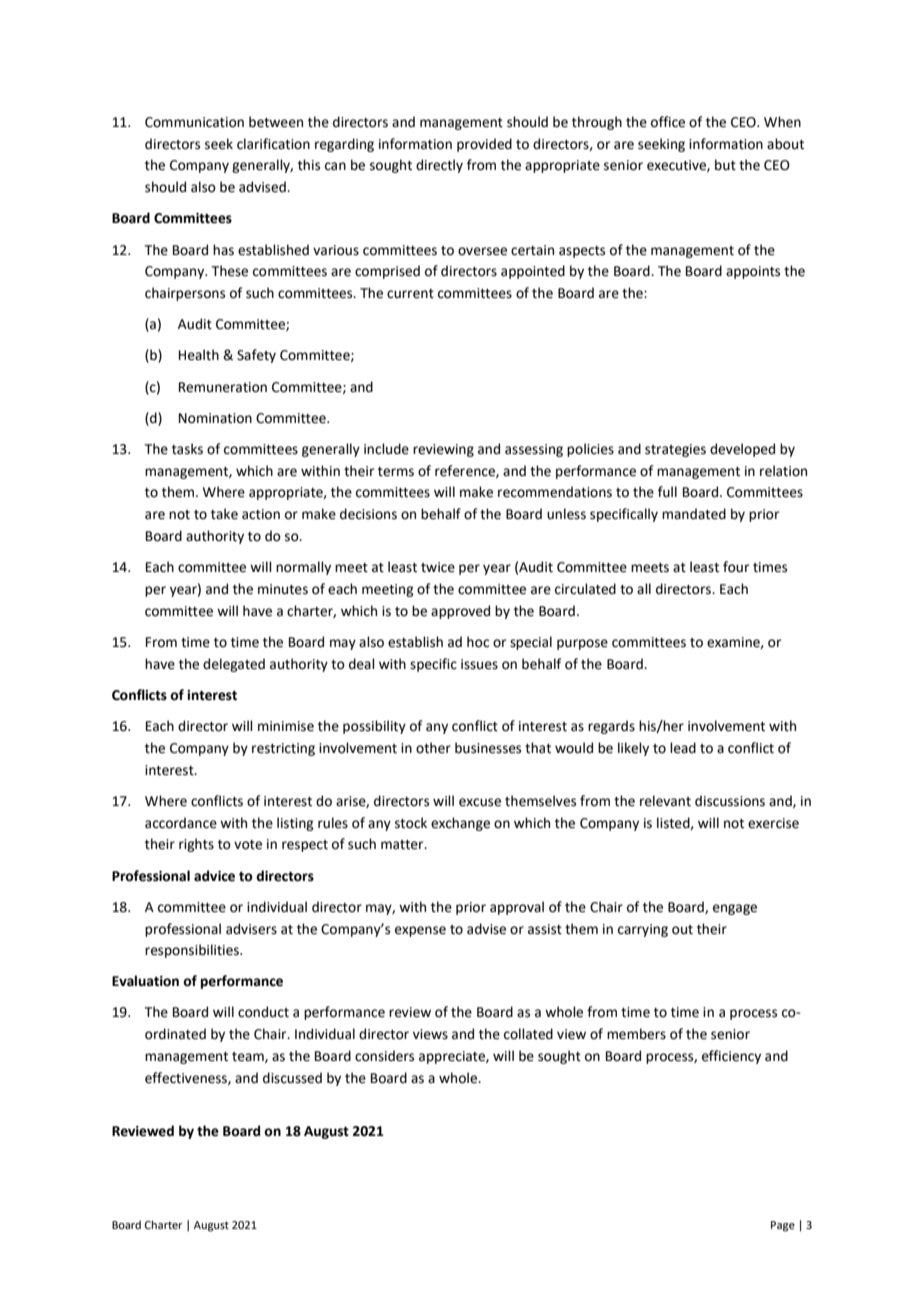 This image has height=1308, width=924. Describe the element at coordinates (224, 514) in the image. I see `take` at that location.
